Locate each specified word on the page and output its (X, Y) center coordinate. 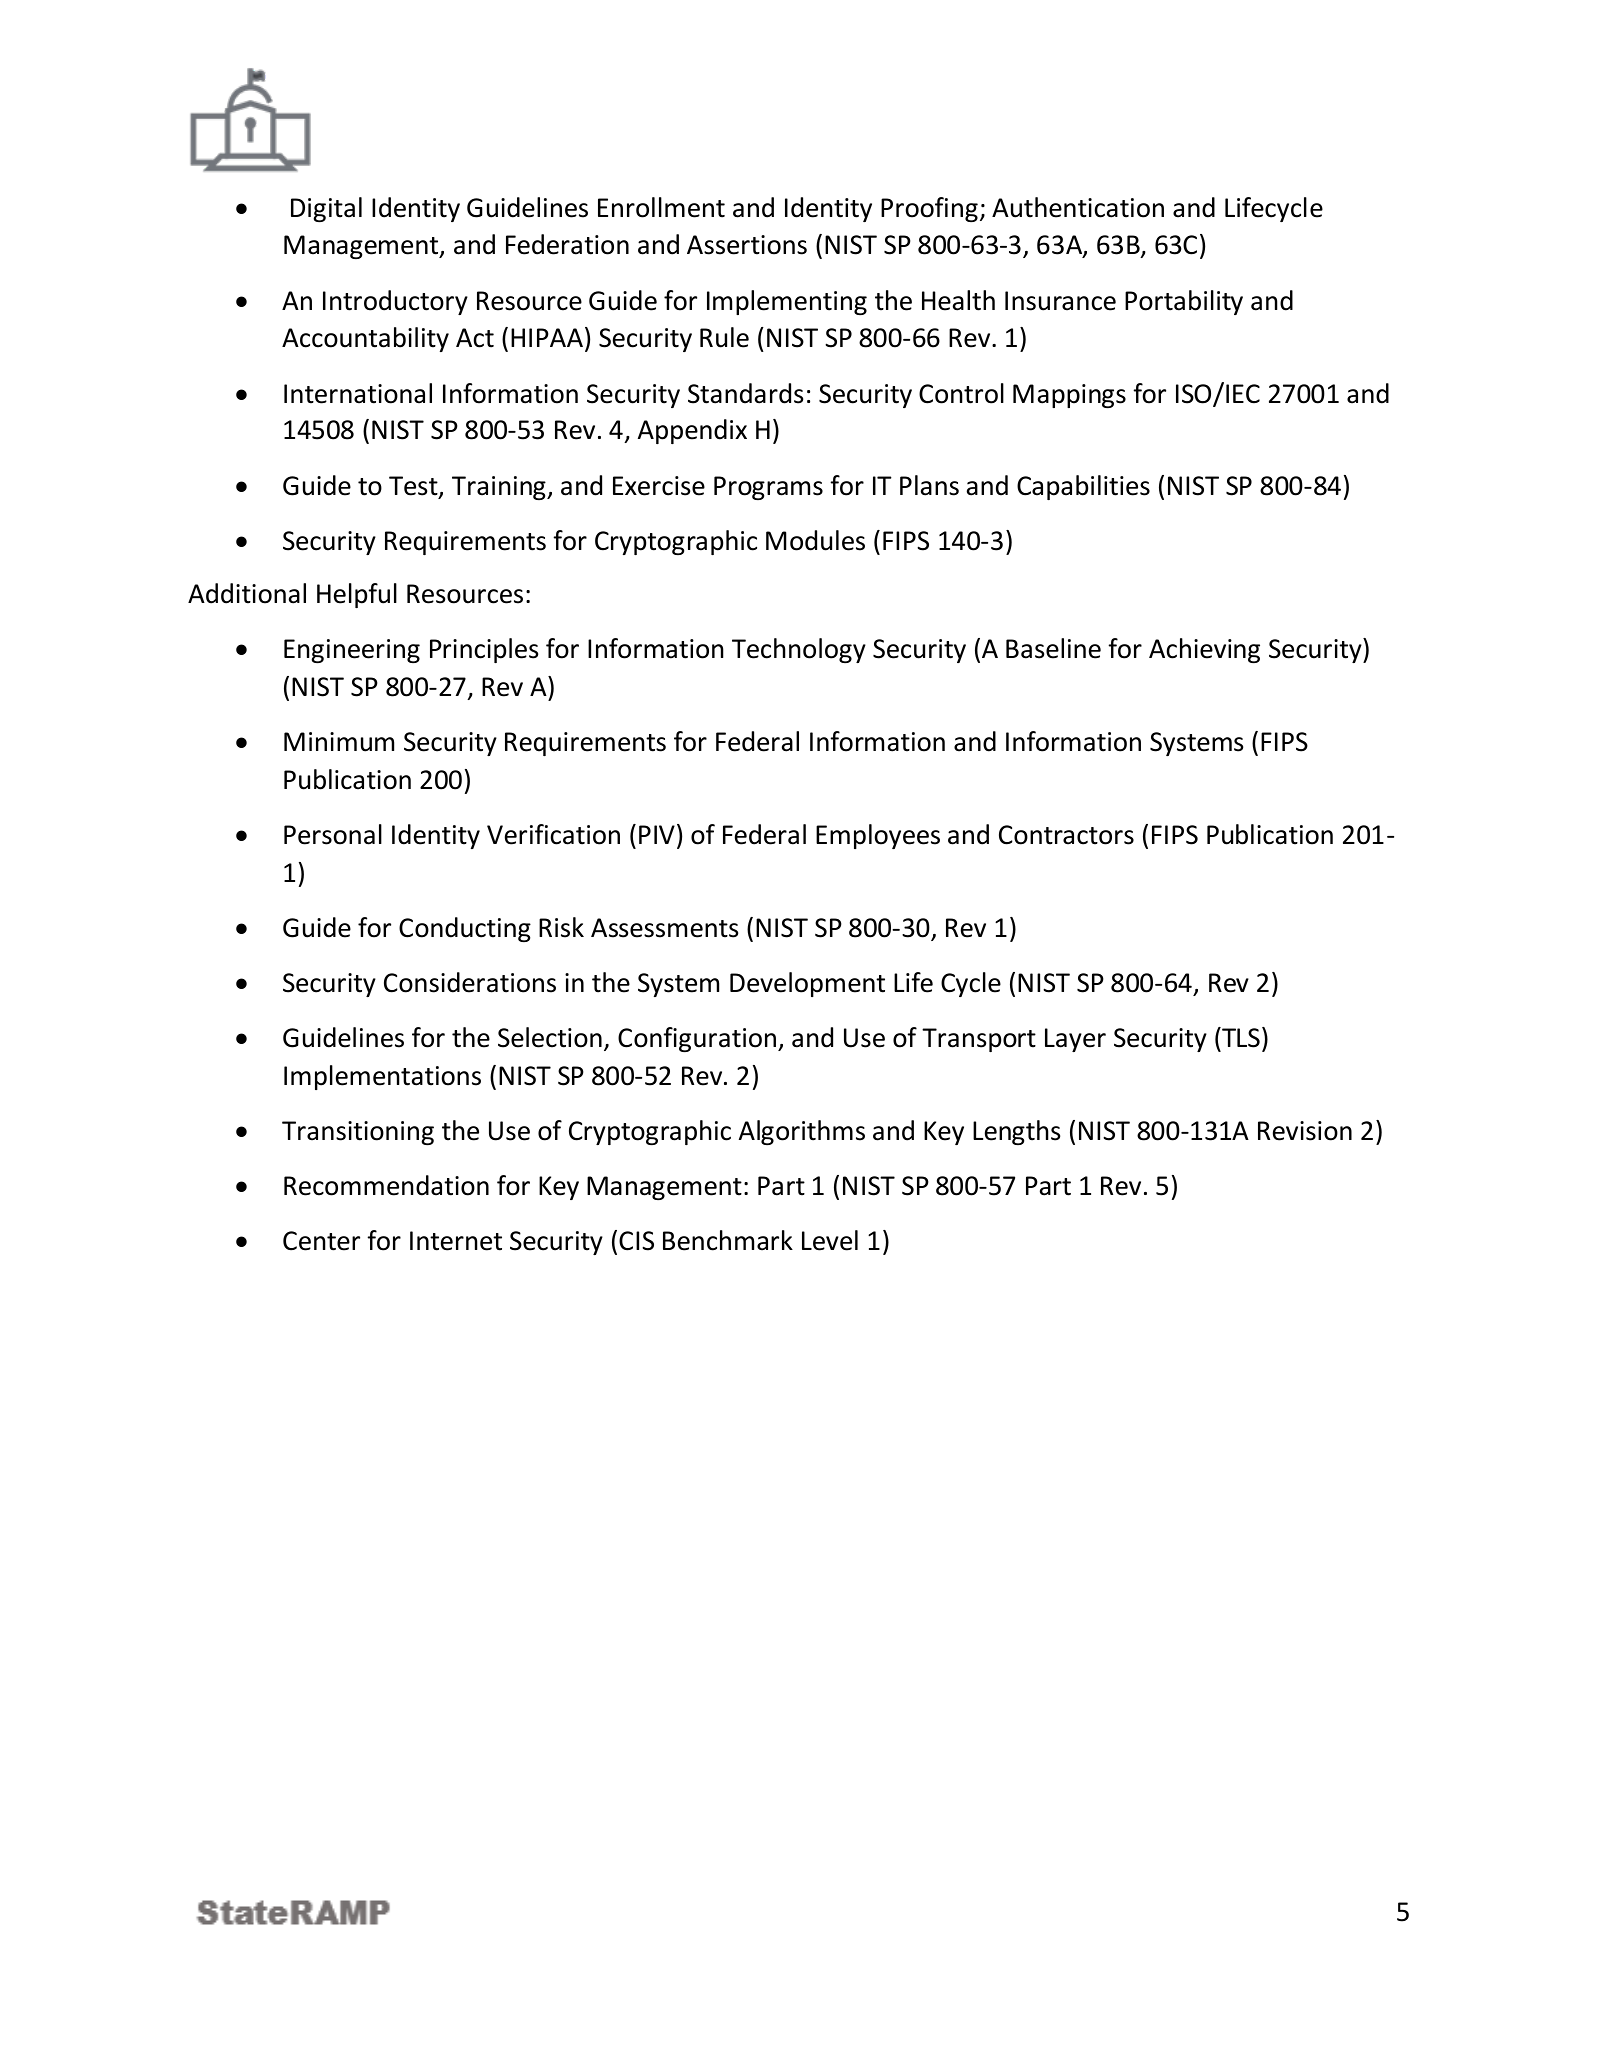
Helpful (357, 595)
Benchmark (728, 1240)
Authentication (1078, 207)
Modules (815, 540)
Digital (326, 209)
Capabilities (1083, 487)
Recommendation (386, 1185)
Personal (333, 834)
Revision (1305, 1131)
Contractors (1066, 835)
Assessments (664, 928)
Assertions (747, 245)
